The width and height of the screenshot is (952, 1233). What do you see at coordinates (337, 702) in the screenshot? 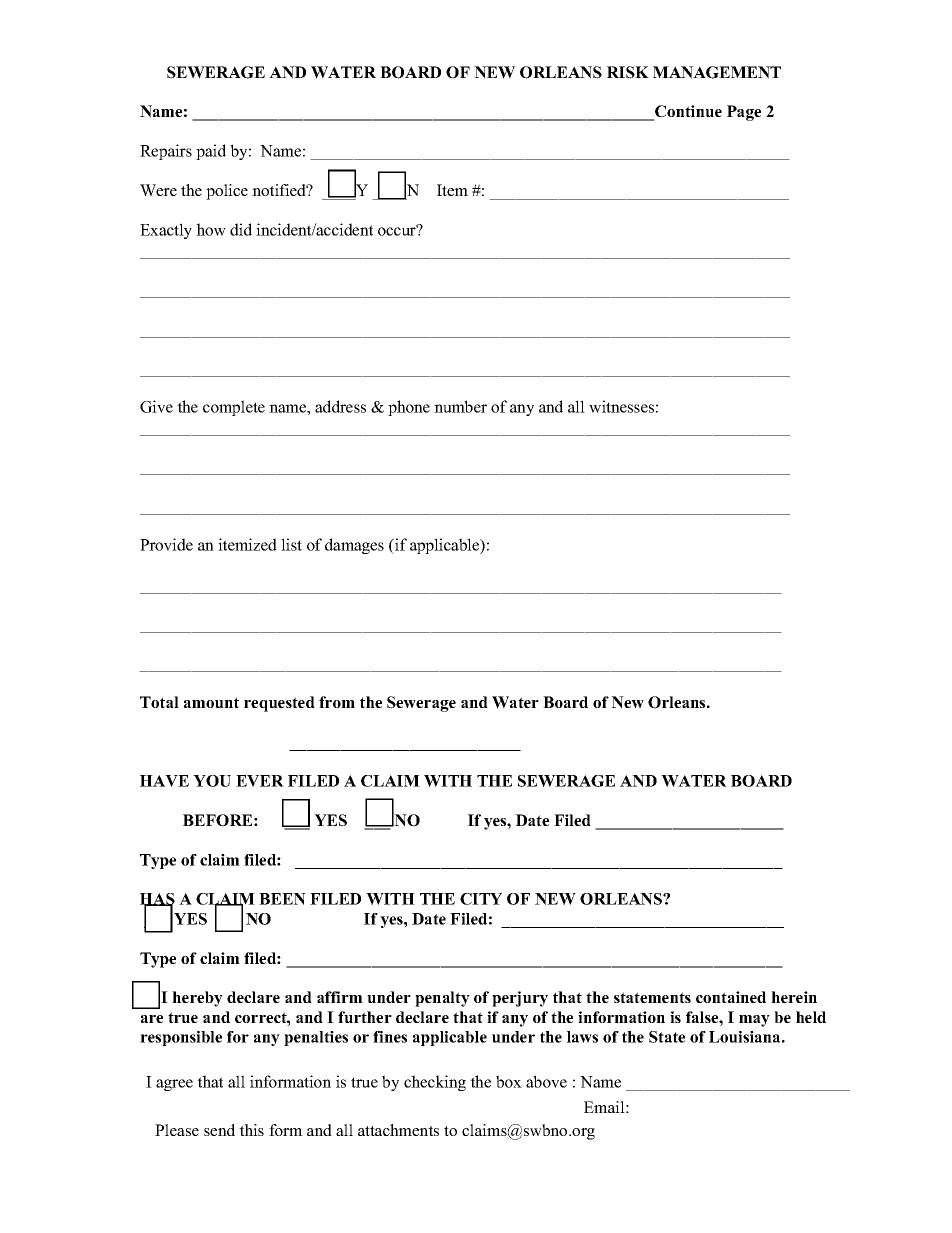
I see `from` at bounding box center [337, 702].
